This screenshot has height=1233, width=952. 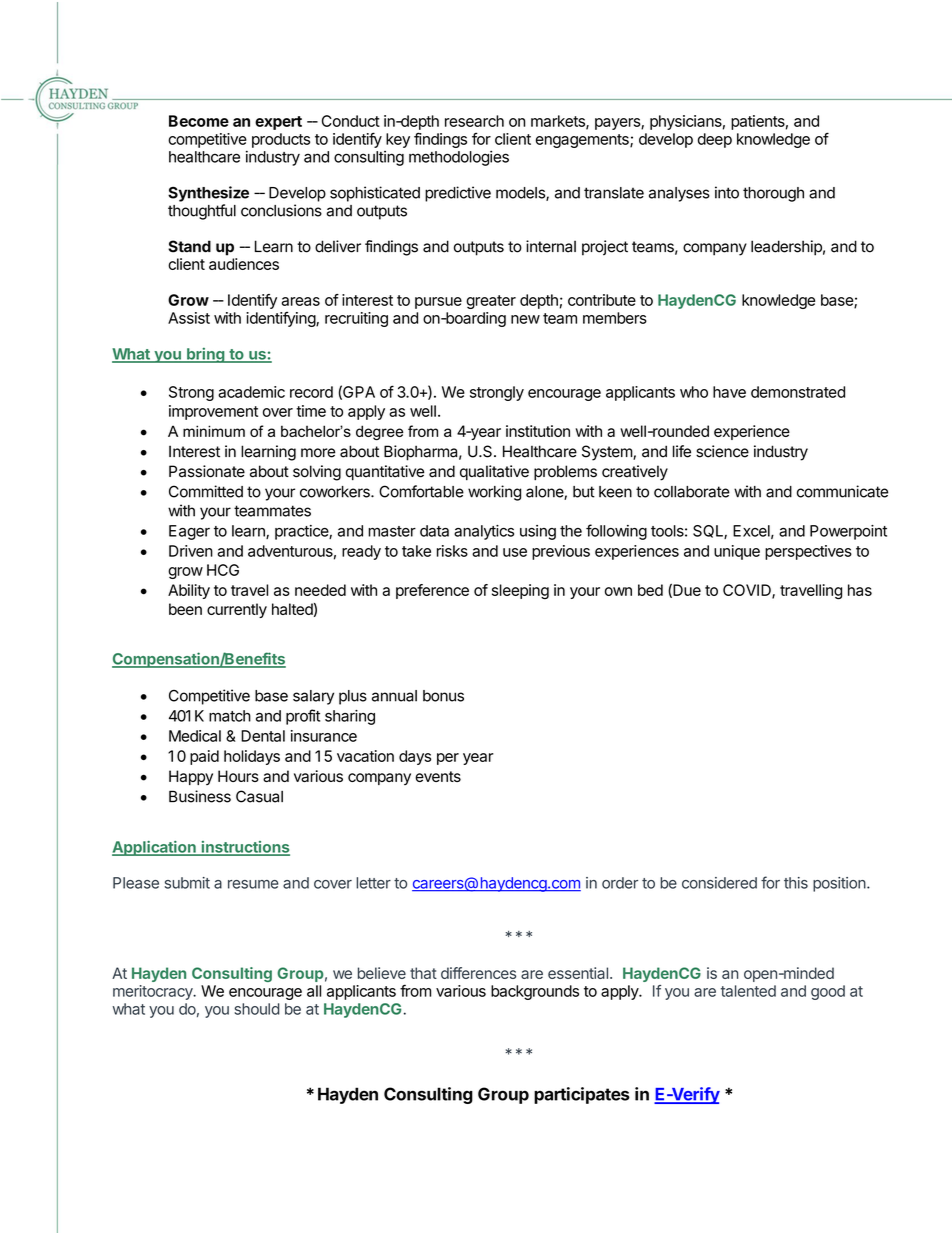 I want to click on currently, so click(x=237, y=610).
